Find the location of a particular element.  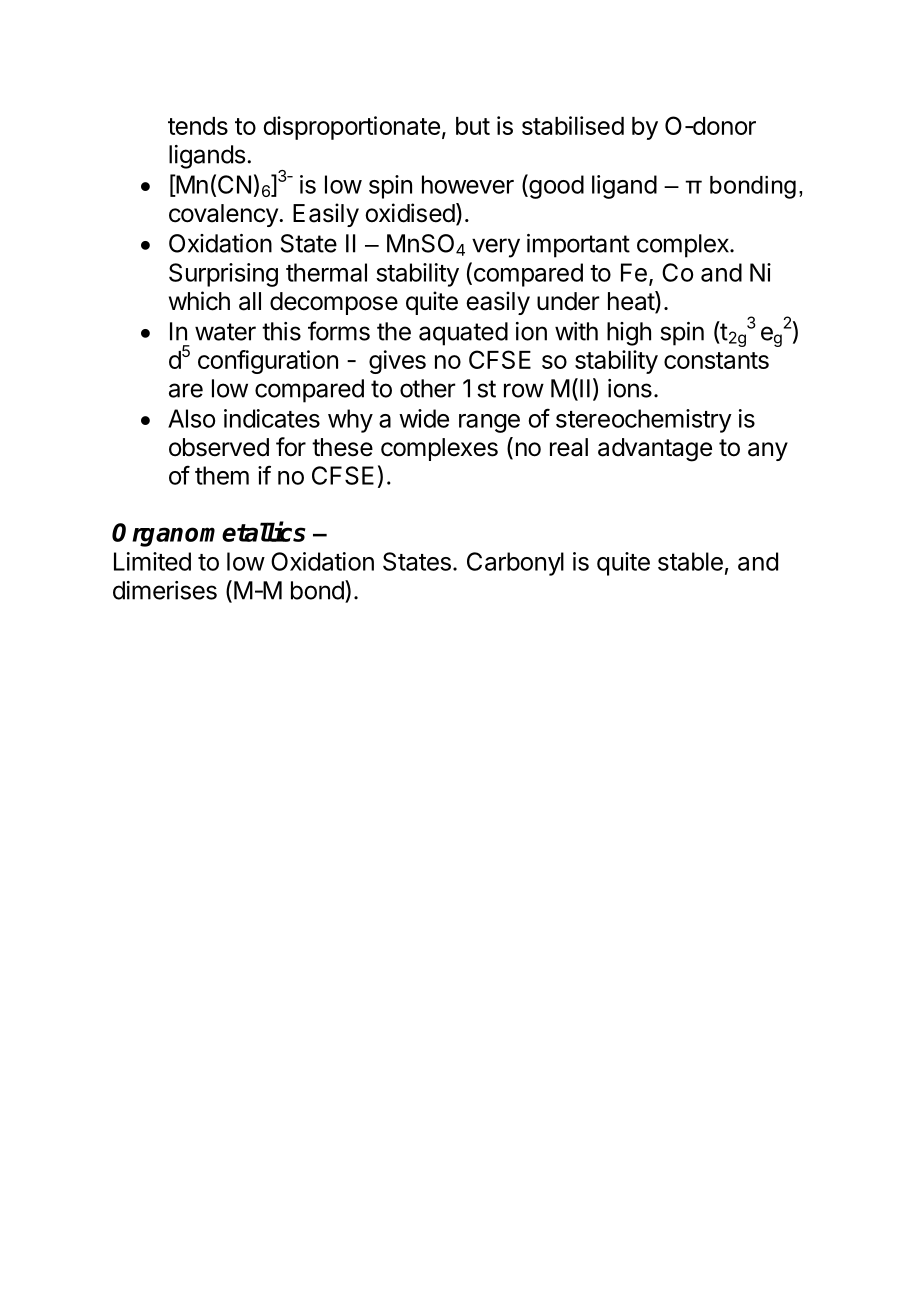

heat is located at coordinates (632, 302).
